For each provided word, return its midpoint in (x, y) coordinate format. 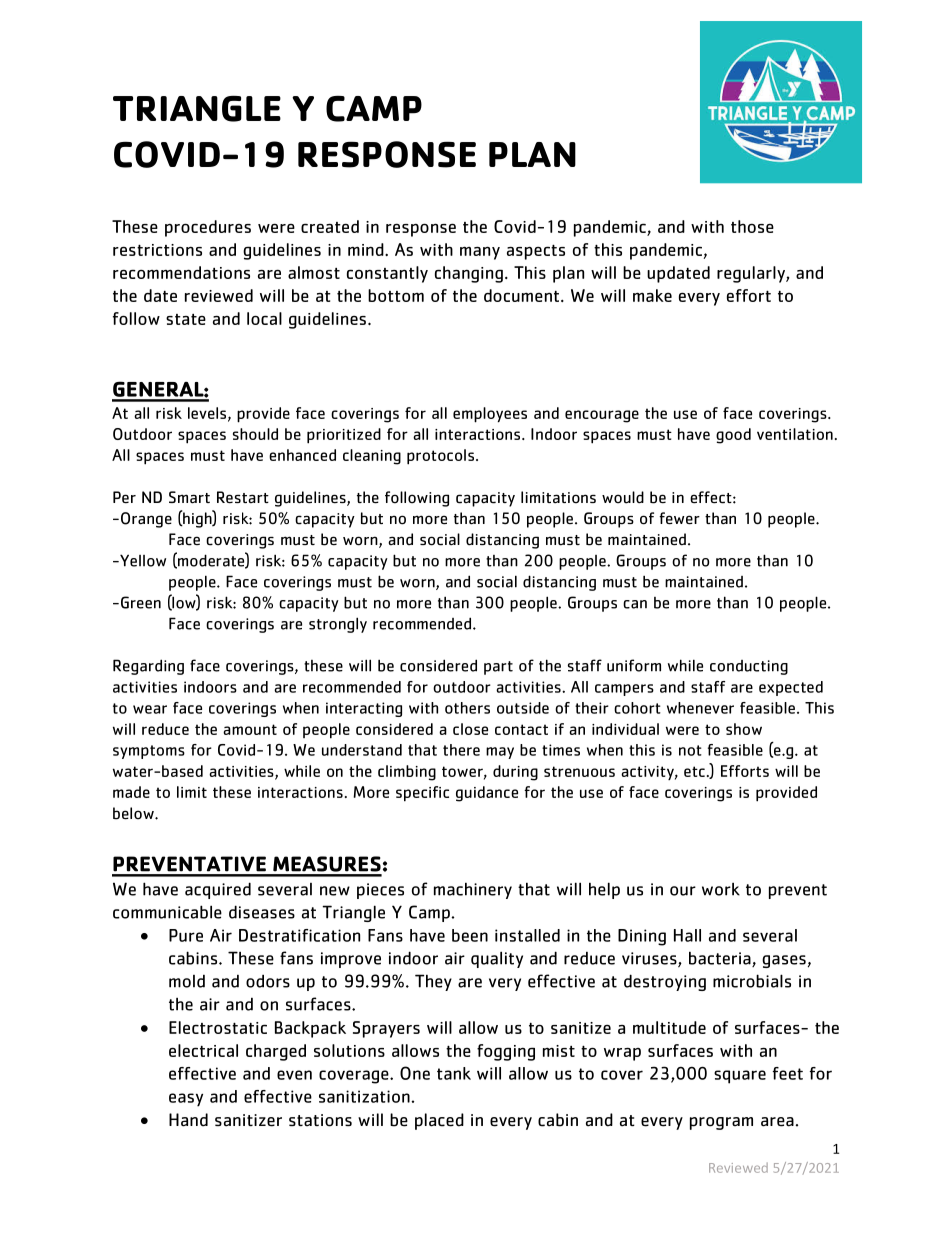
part (498, 668)
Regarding (148, 667)
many (480, 253)
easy (186, 1100)
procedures (208, 228)
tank (454, 1073)
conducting (749, 667)
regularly (752, 274)
